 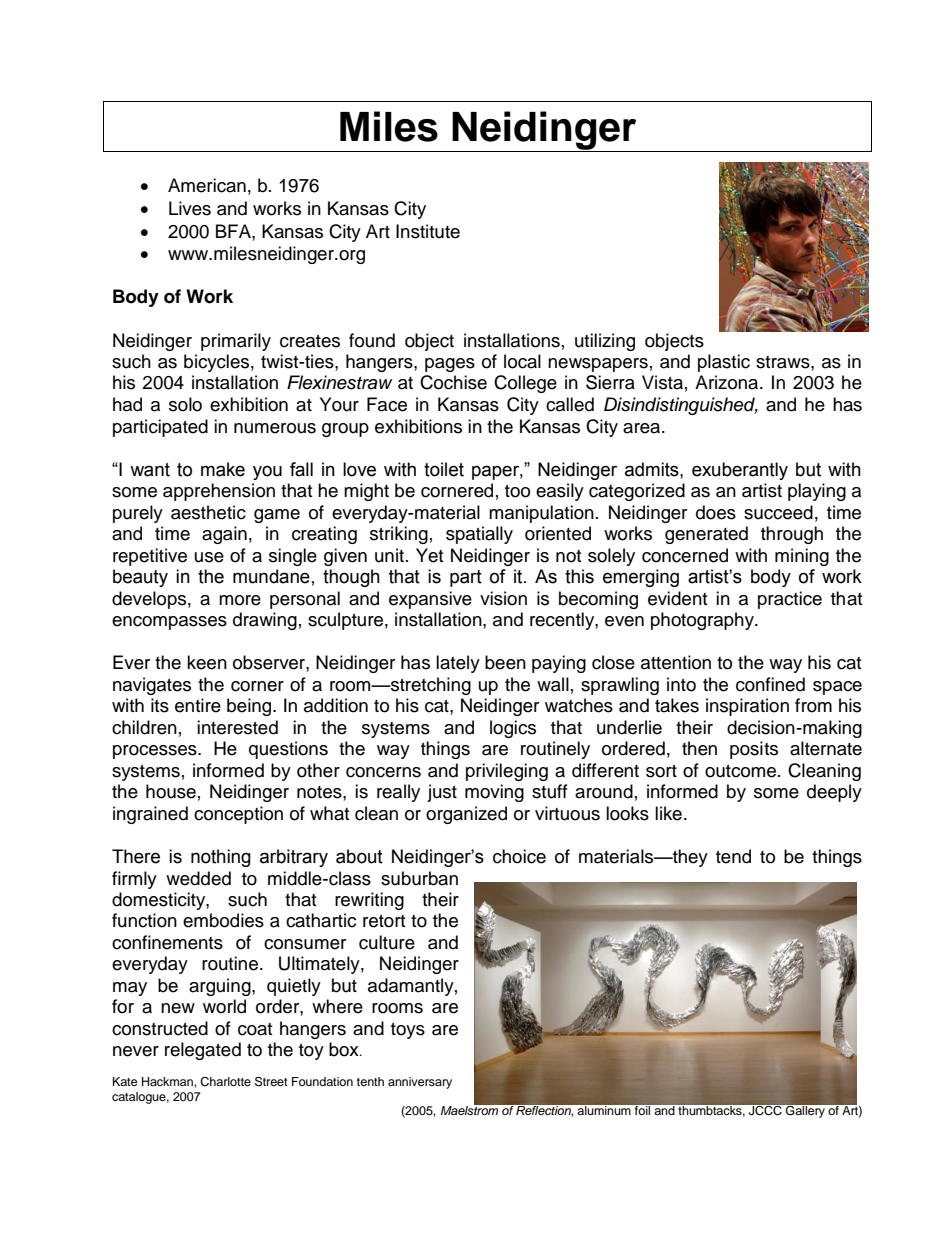 I want to click on plastic, so click(x=724, y=363).
